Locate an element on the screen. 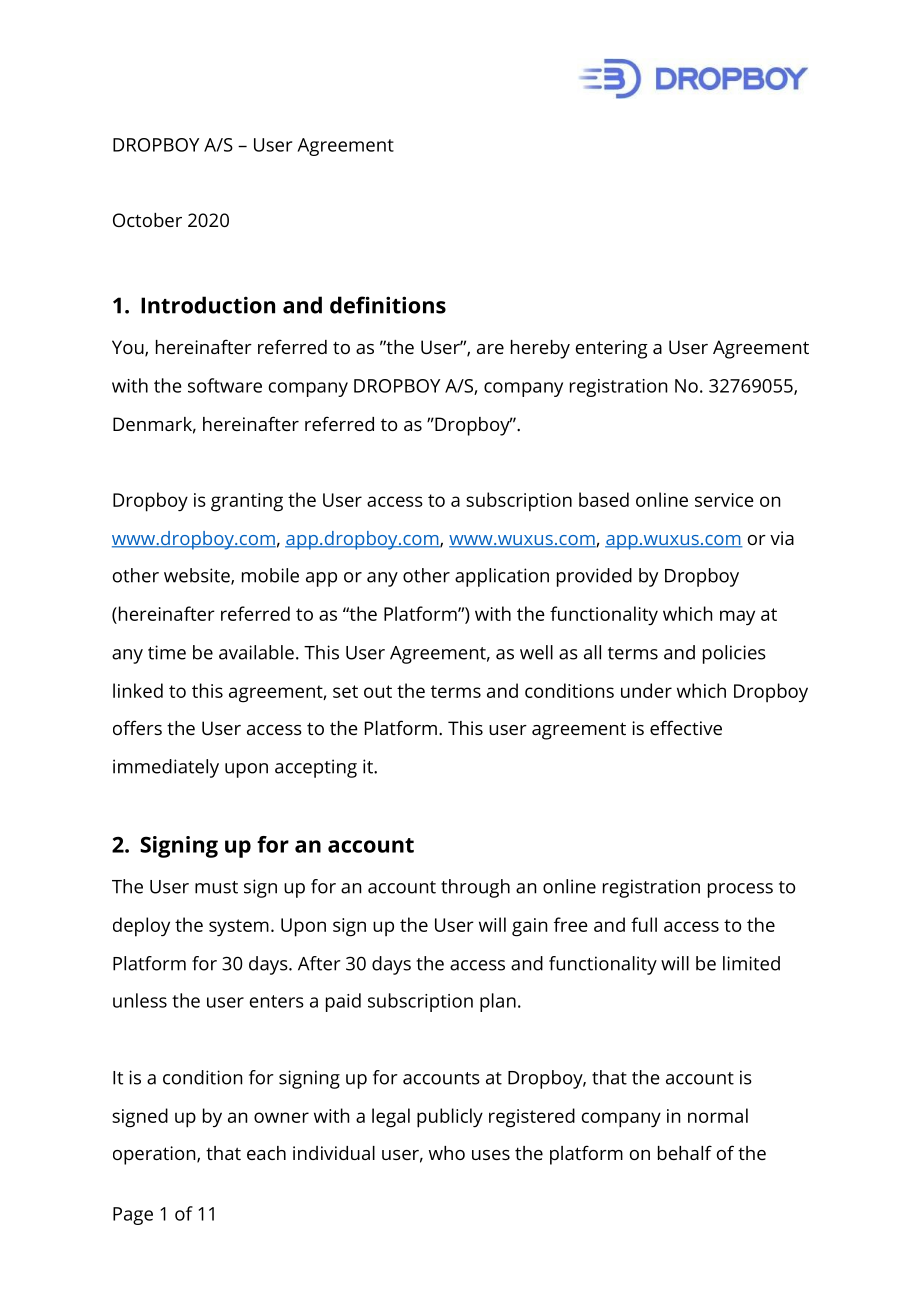 The image size is (924, 1308). operation is located at coordinates (155, 1155).
